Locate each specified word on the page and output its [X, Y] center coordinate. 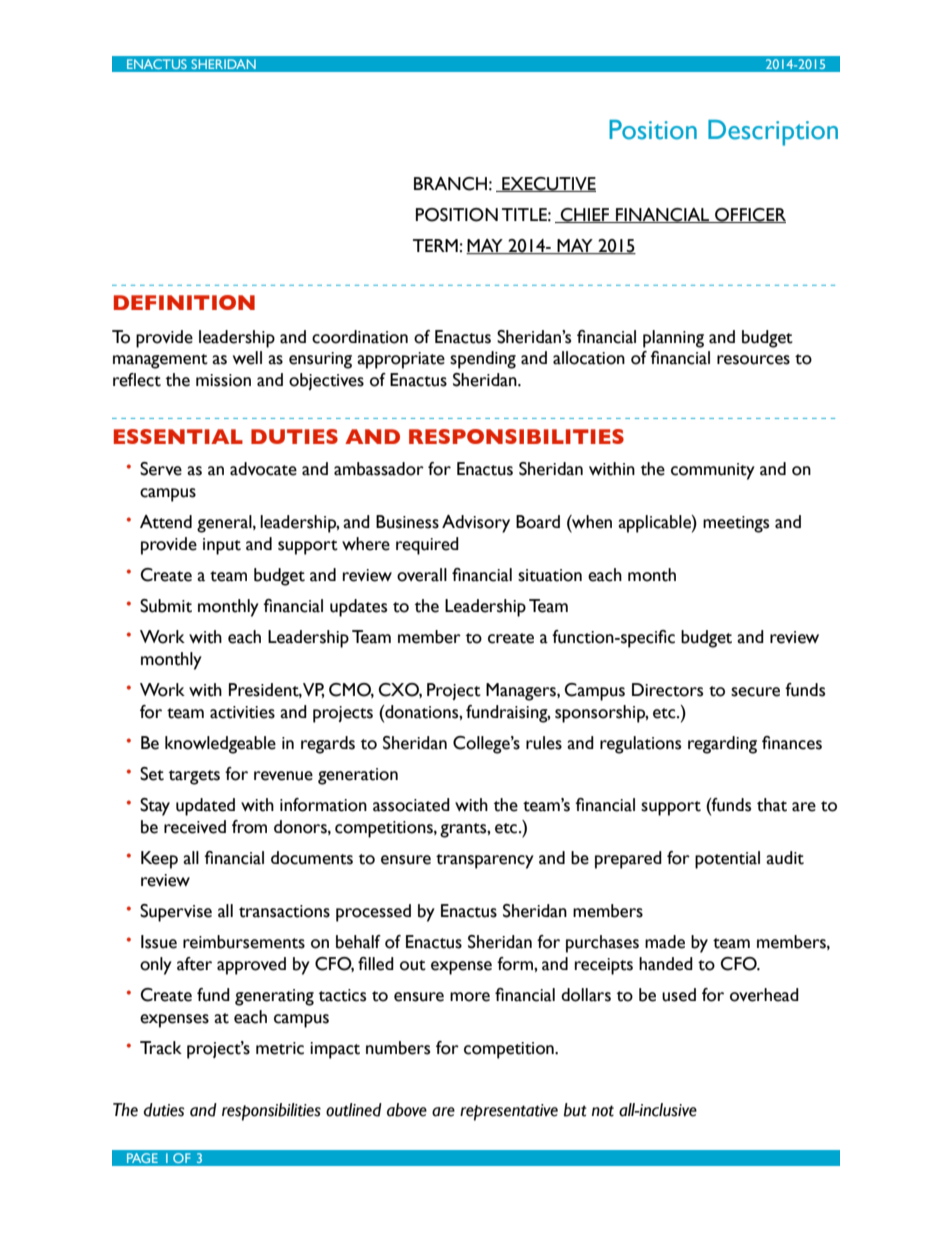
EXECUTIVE [548, 184]
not [603, 1111]
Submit [166, 606]
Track [161, 1048]
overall [422, 575]
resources [753, 360]
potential [727, 860]
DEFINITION [184, 302]
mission [223, 380]
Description [773, 133]
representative [509, 1112]
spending [483, 360]
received [195, 827]
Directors [667, 690]
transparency [485, 861]
